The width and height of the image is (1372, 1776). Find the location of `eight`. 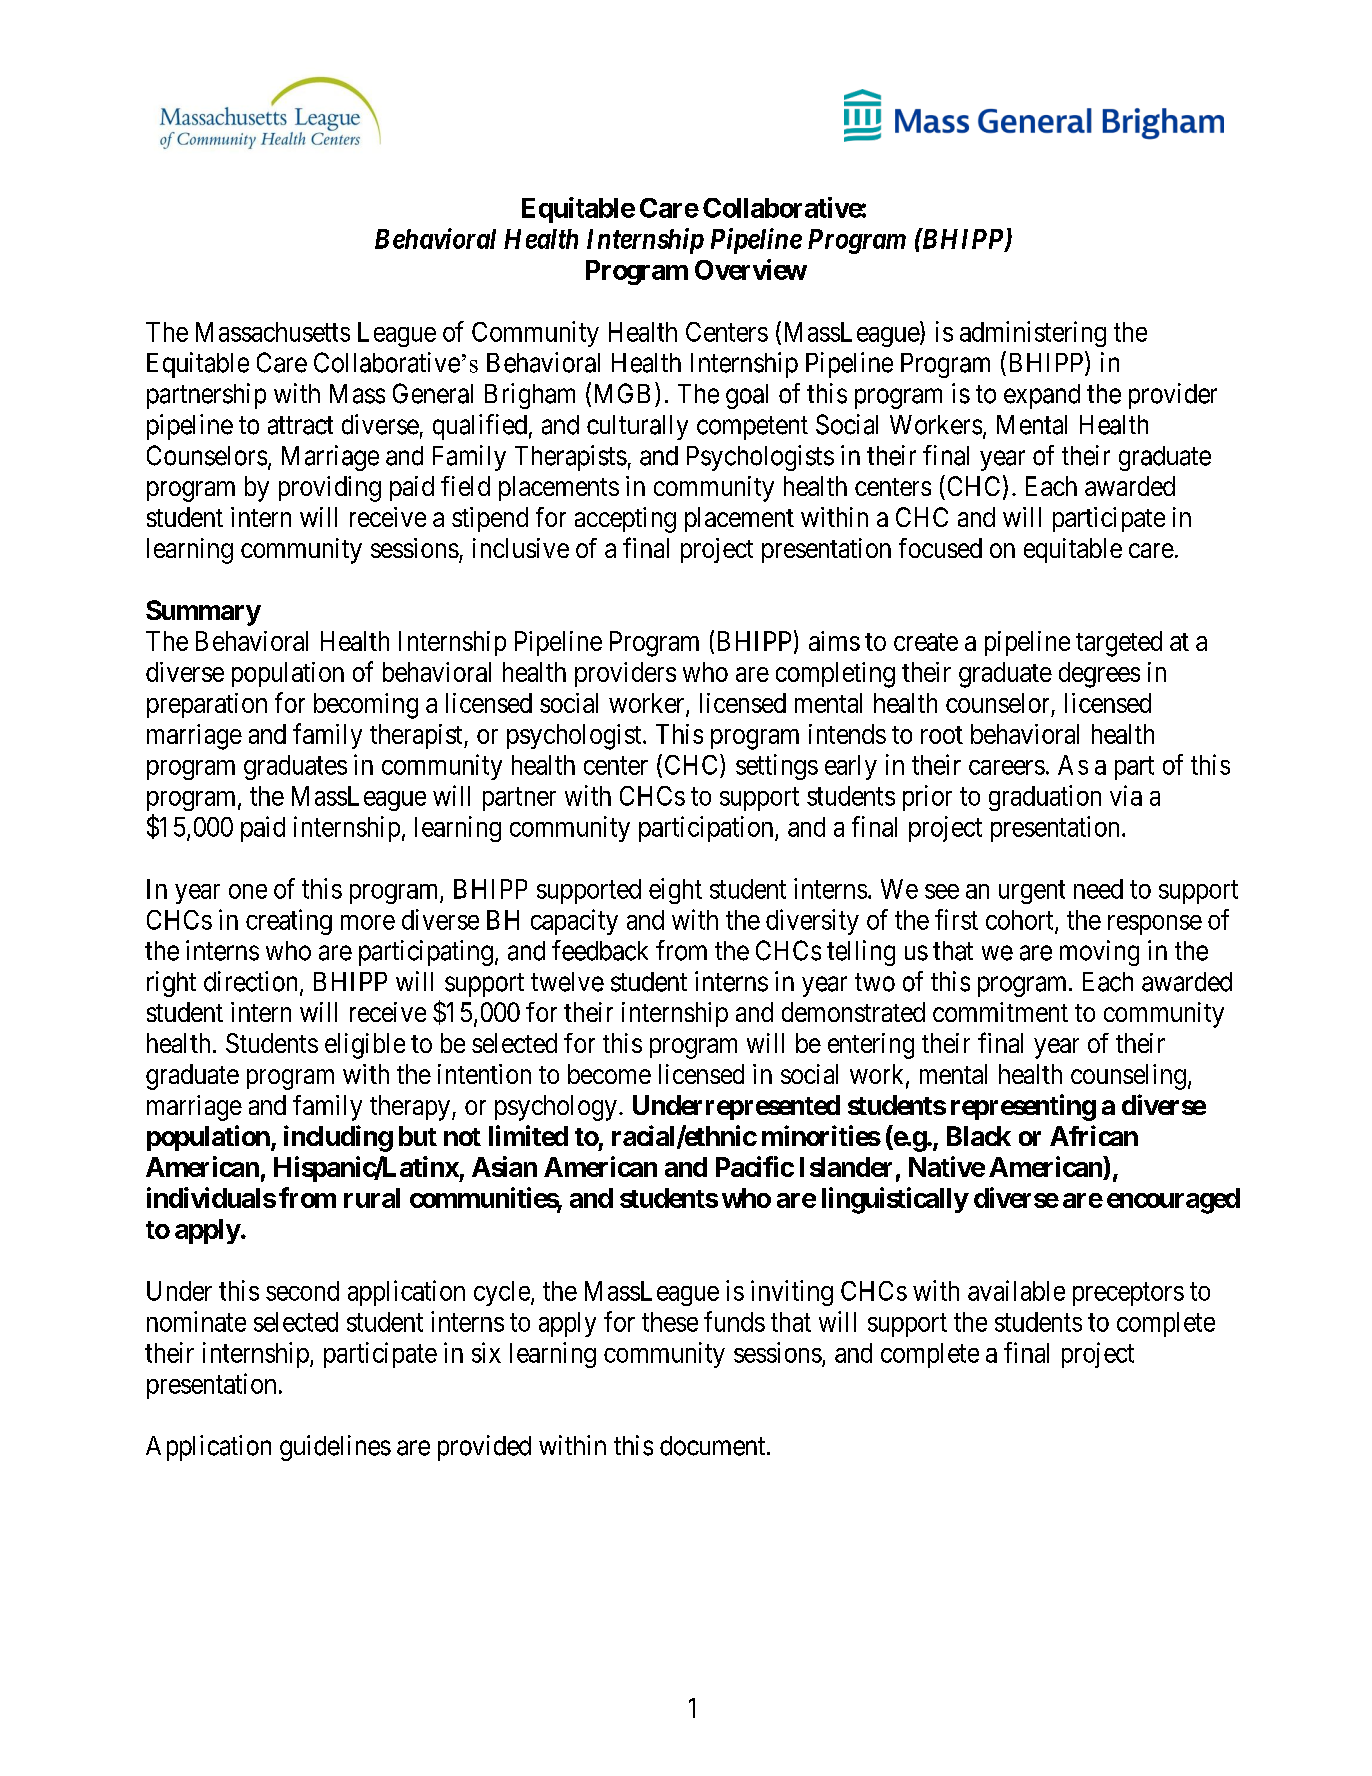

eight is located at coordinates (675, 891).
